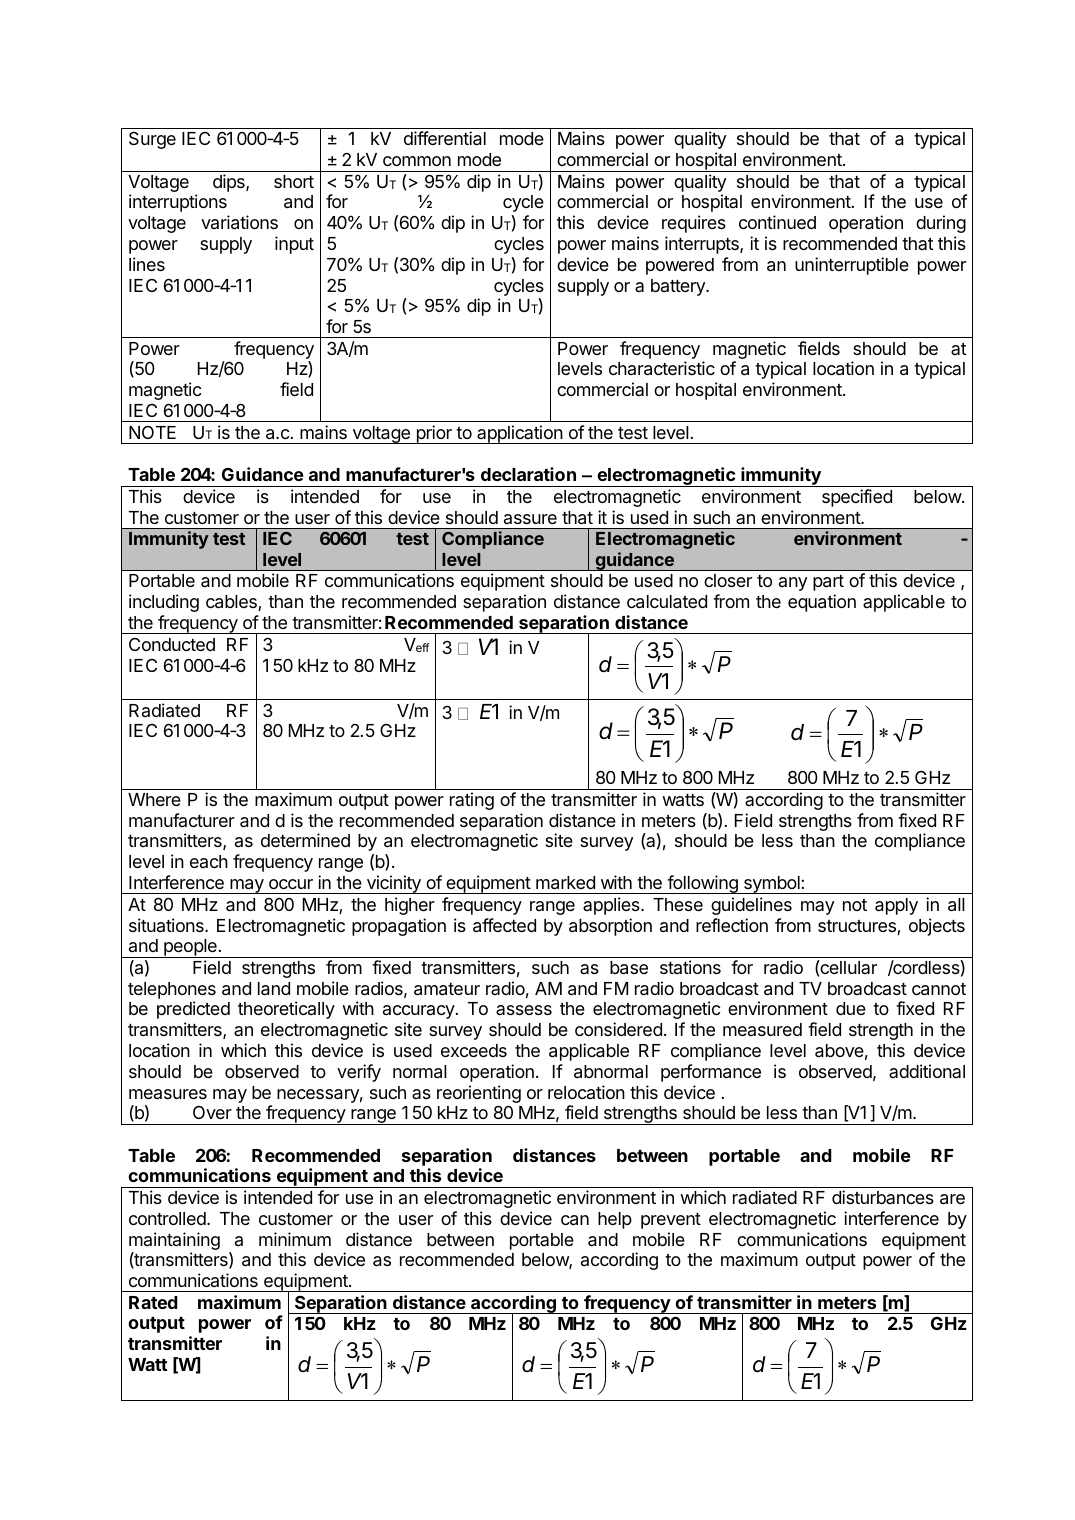 Image resolution: width=1075 pixels, height=1520 pixels. Describe the element at coordinates (615, 1220) in the screenshot. I see `help` at that location.
